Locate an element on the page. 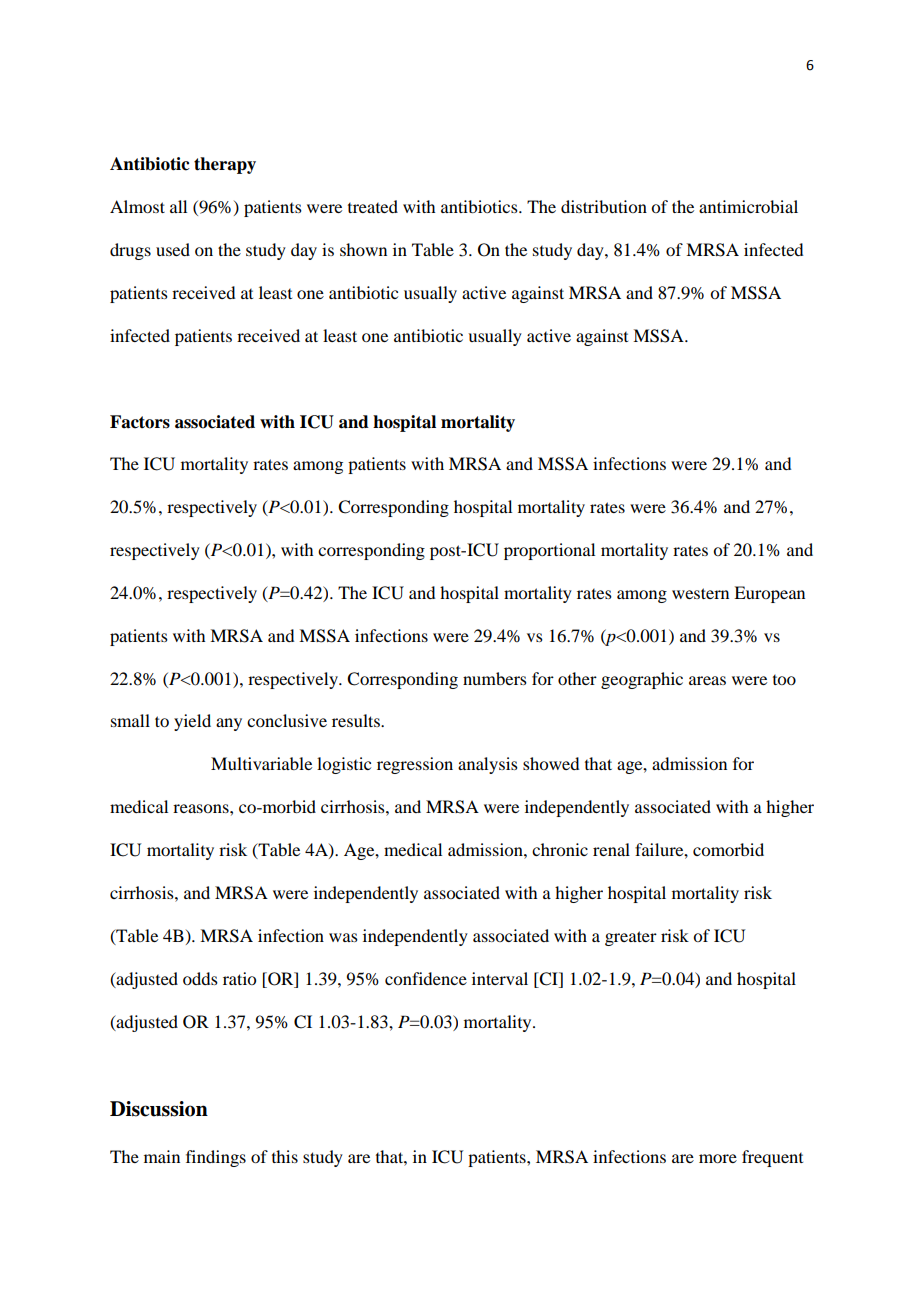 This document has height=1308, width=924. proportional is located at coordinates (549, 551).
